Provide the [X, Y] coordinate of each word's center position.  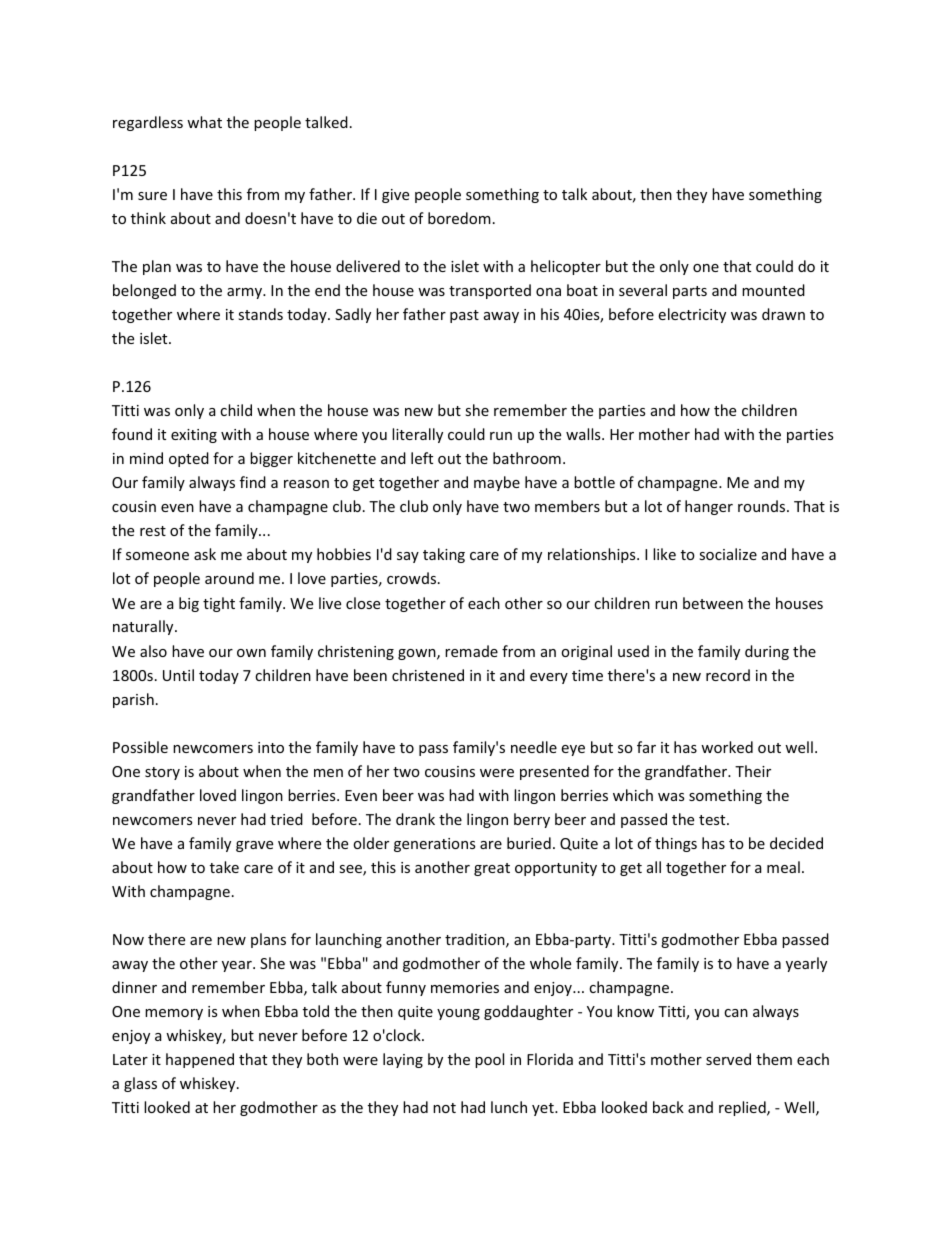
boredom [459, 218]
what [204, 122]
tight [219, 604]
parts [690, 292]
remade [471, 651]
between [713, 603]
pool [489, 1060]
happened [200, 1060]
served [728, 1059]
